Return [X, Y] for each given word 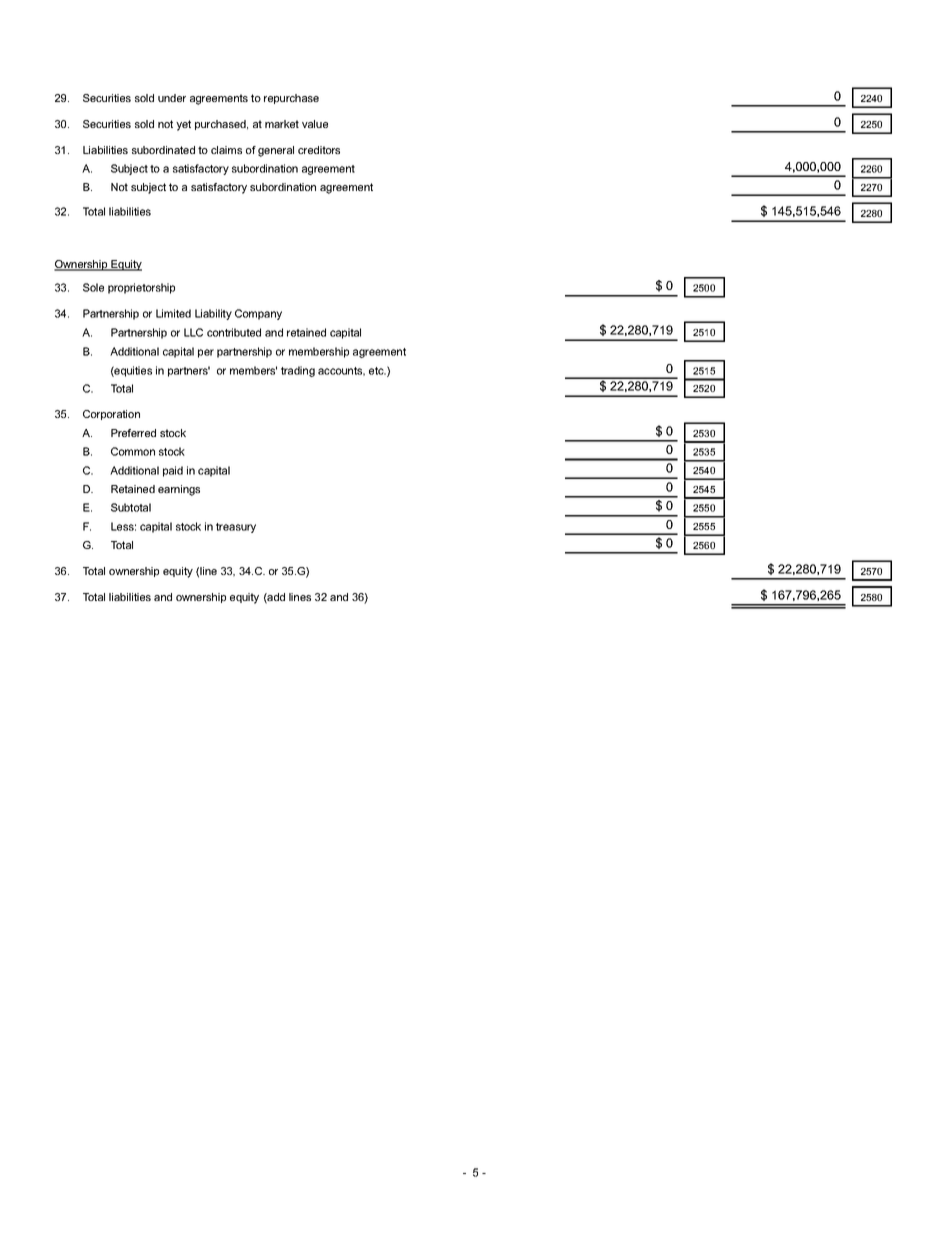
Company [258, 314]
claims [226, 150]
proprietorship [141, 288]
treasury [236, 528]
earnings [179, 490]
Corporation [111, 415]
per [206, 353]
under [172, 98]
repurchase [291, 99]
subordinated [163, 150]
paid [173, 471]
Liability [213, 314]
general [276, 151]
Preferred [133, 433]
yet [183, 125]
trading [298, 371]
